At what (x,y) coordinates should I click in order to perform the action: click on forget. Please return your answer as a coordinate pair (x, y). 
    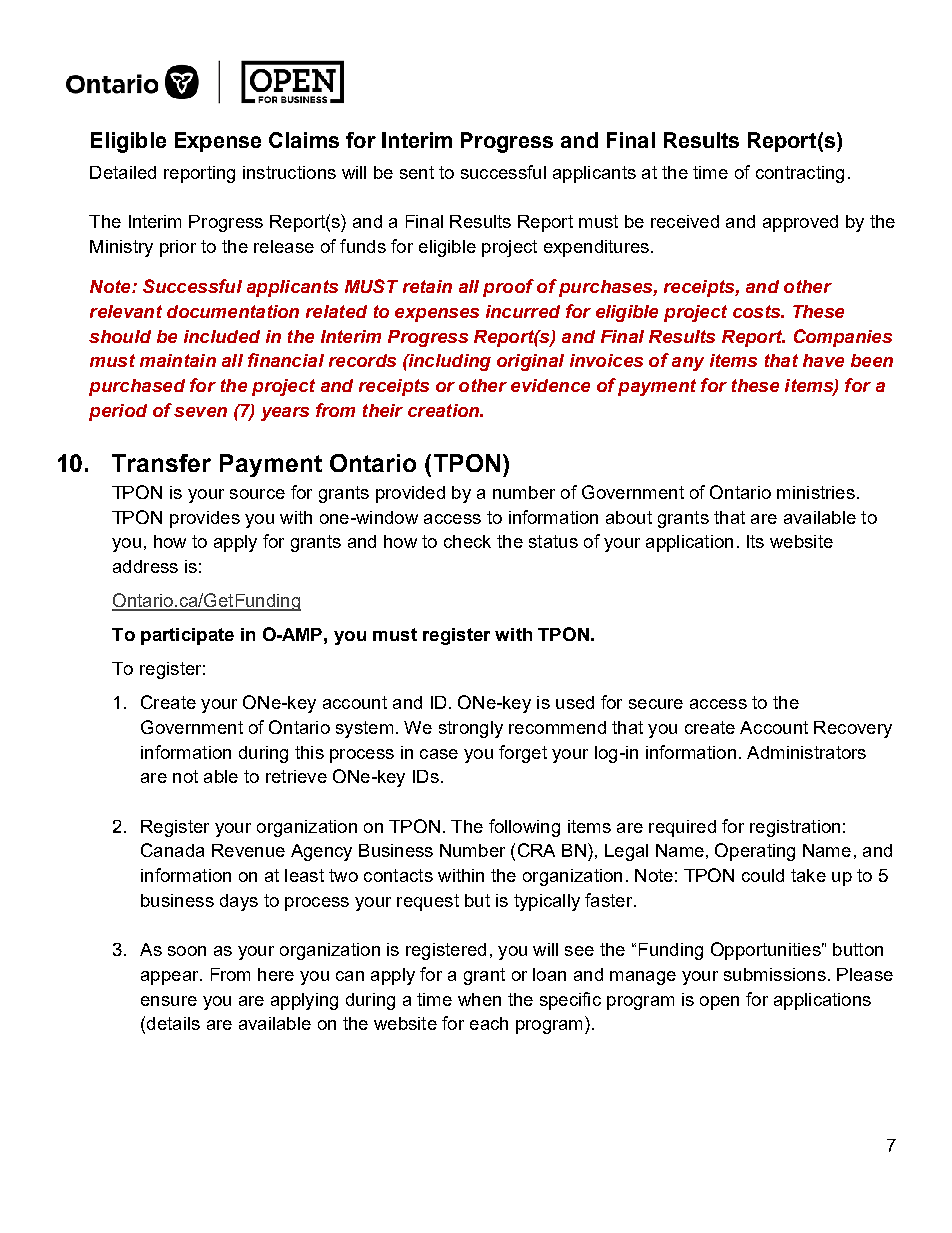
    Looking at the image, I should click on (523, 754).
